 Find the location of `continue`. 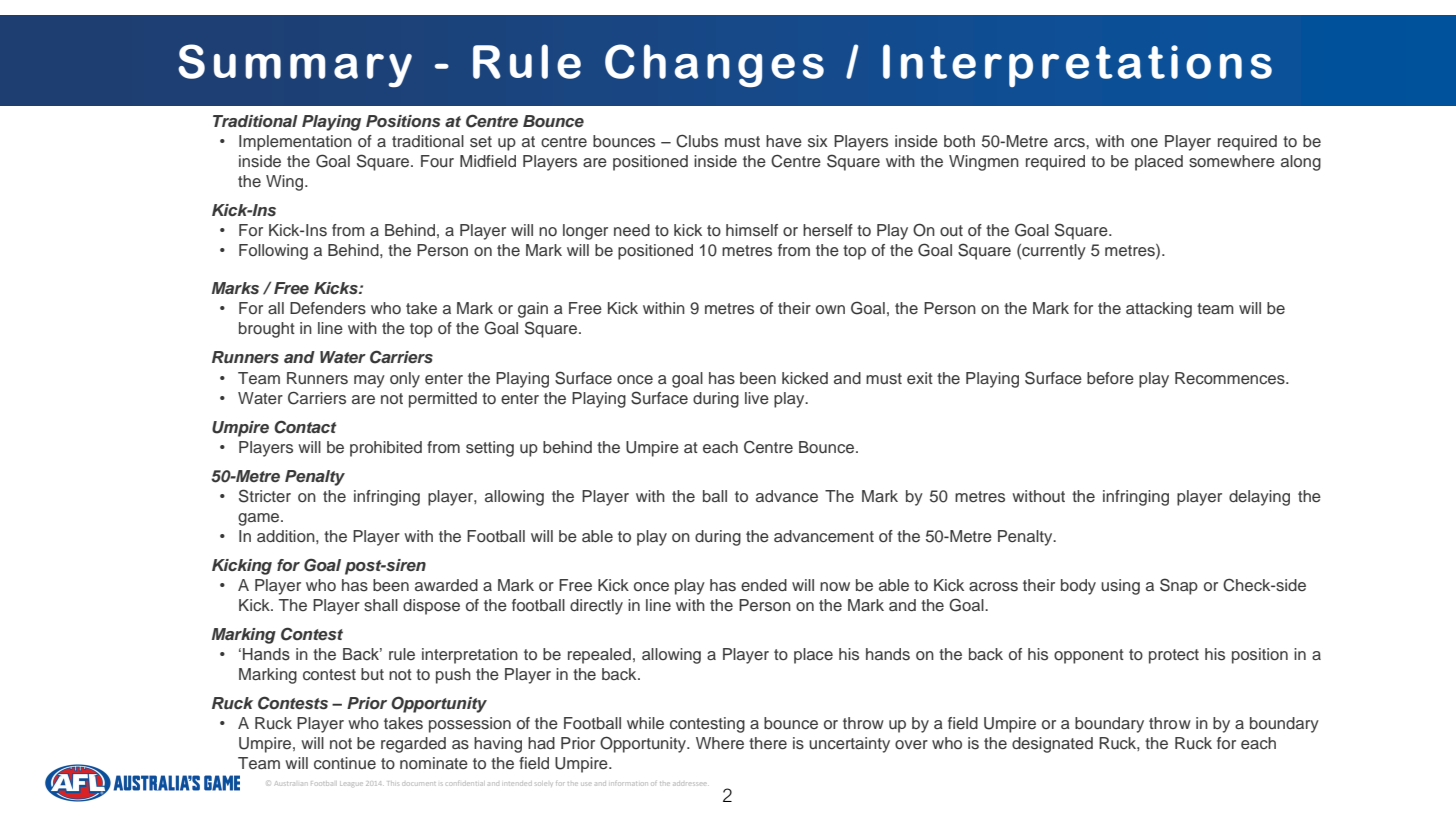

continue is located at coordinates (345, 763).
